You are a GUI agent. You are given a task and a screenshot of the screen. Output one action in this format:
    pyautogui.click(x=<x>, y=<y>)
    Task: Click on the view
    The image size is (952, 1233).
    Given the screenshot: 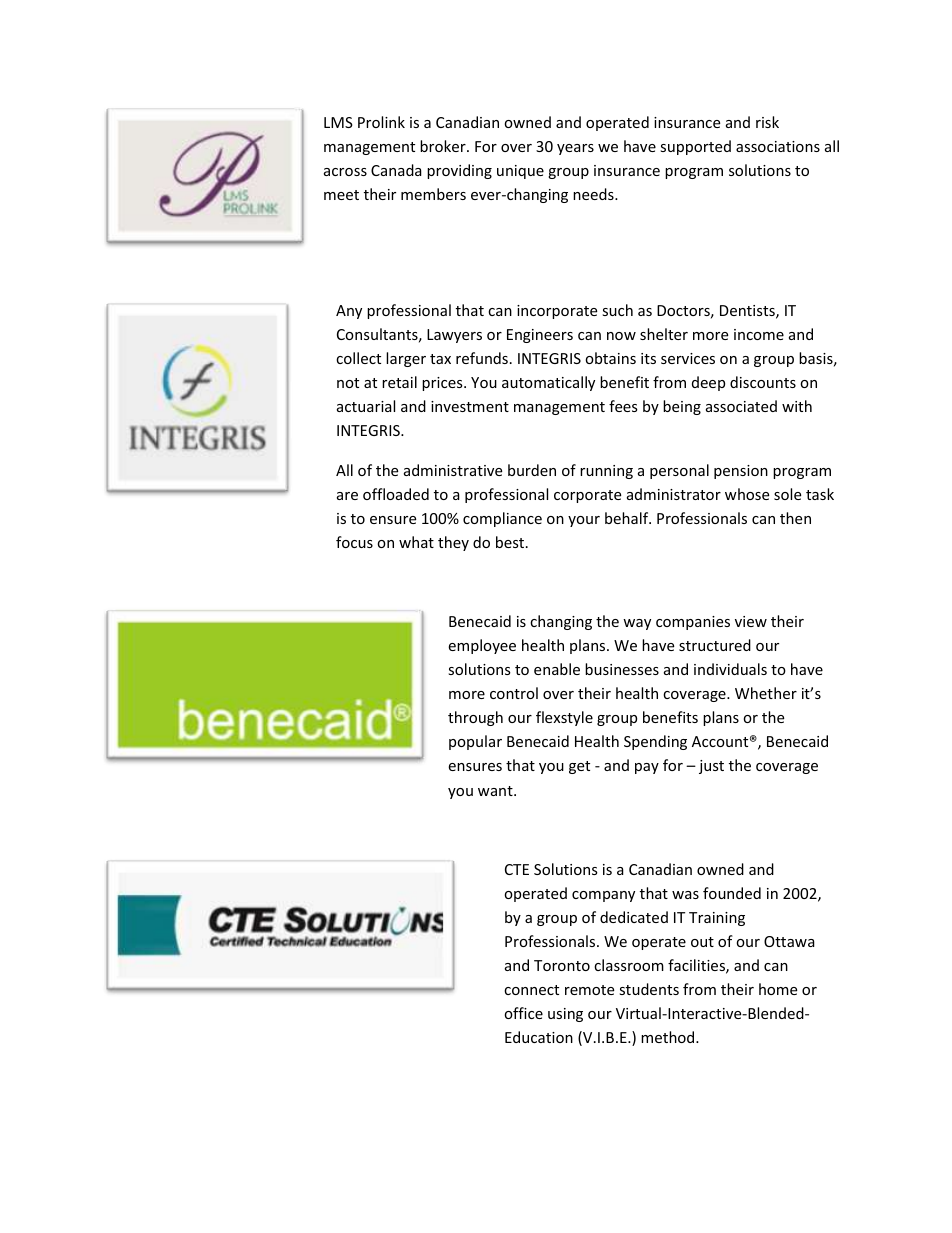 What is the action you would take?
    pyautogui.click(x=751, y=621)
